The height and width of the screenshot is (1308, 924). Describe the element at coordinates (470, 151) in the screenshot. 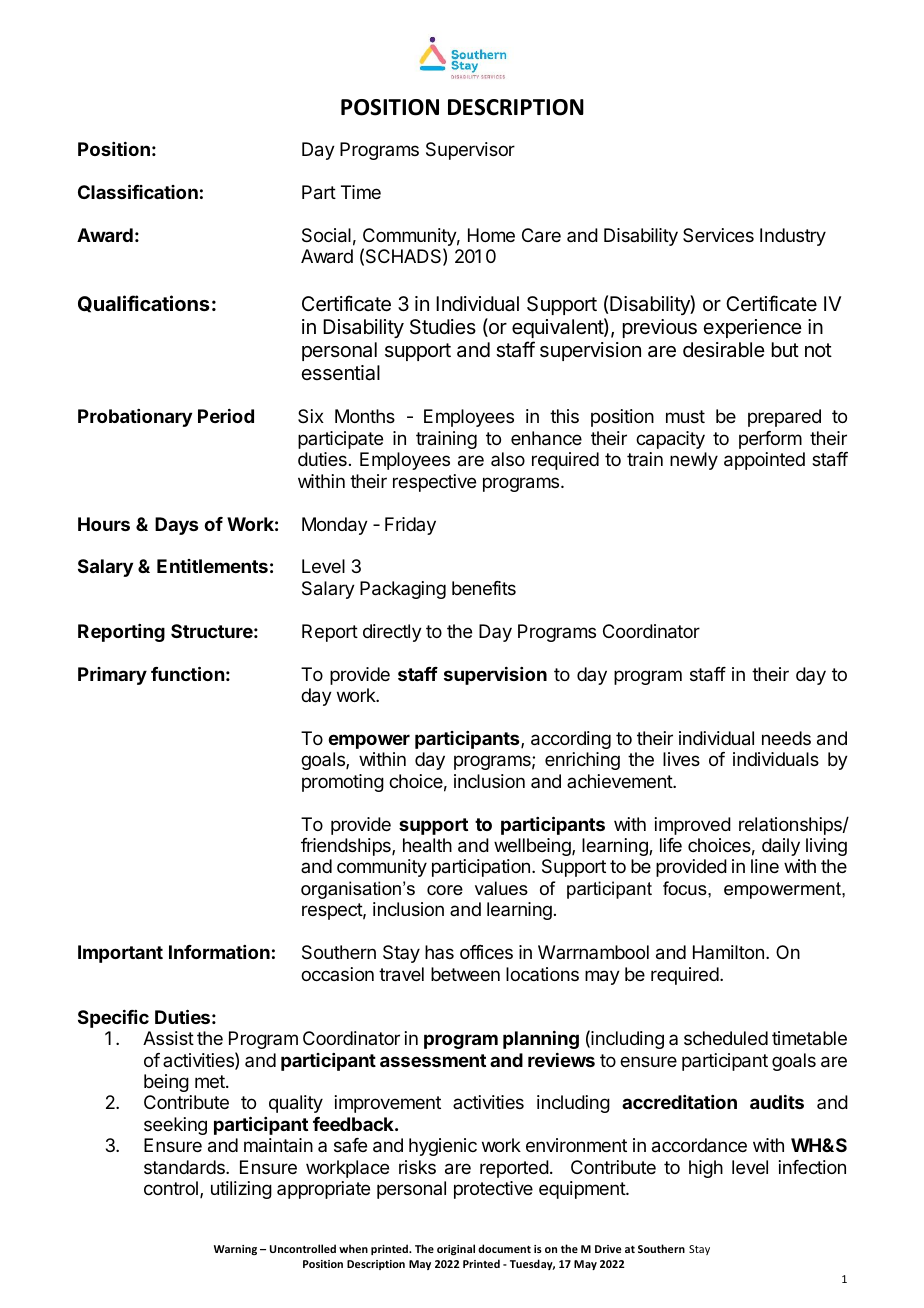

I see `Supervisor` at that location.
